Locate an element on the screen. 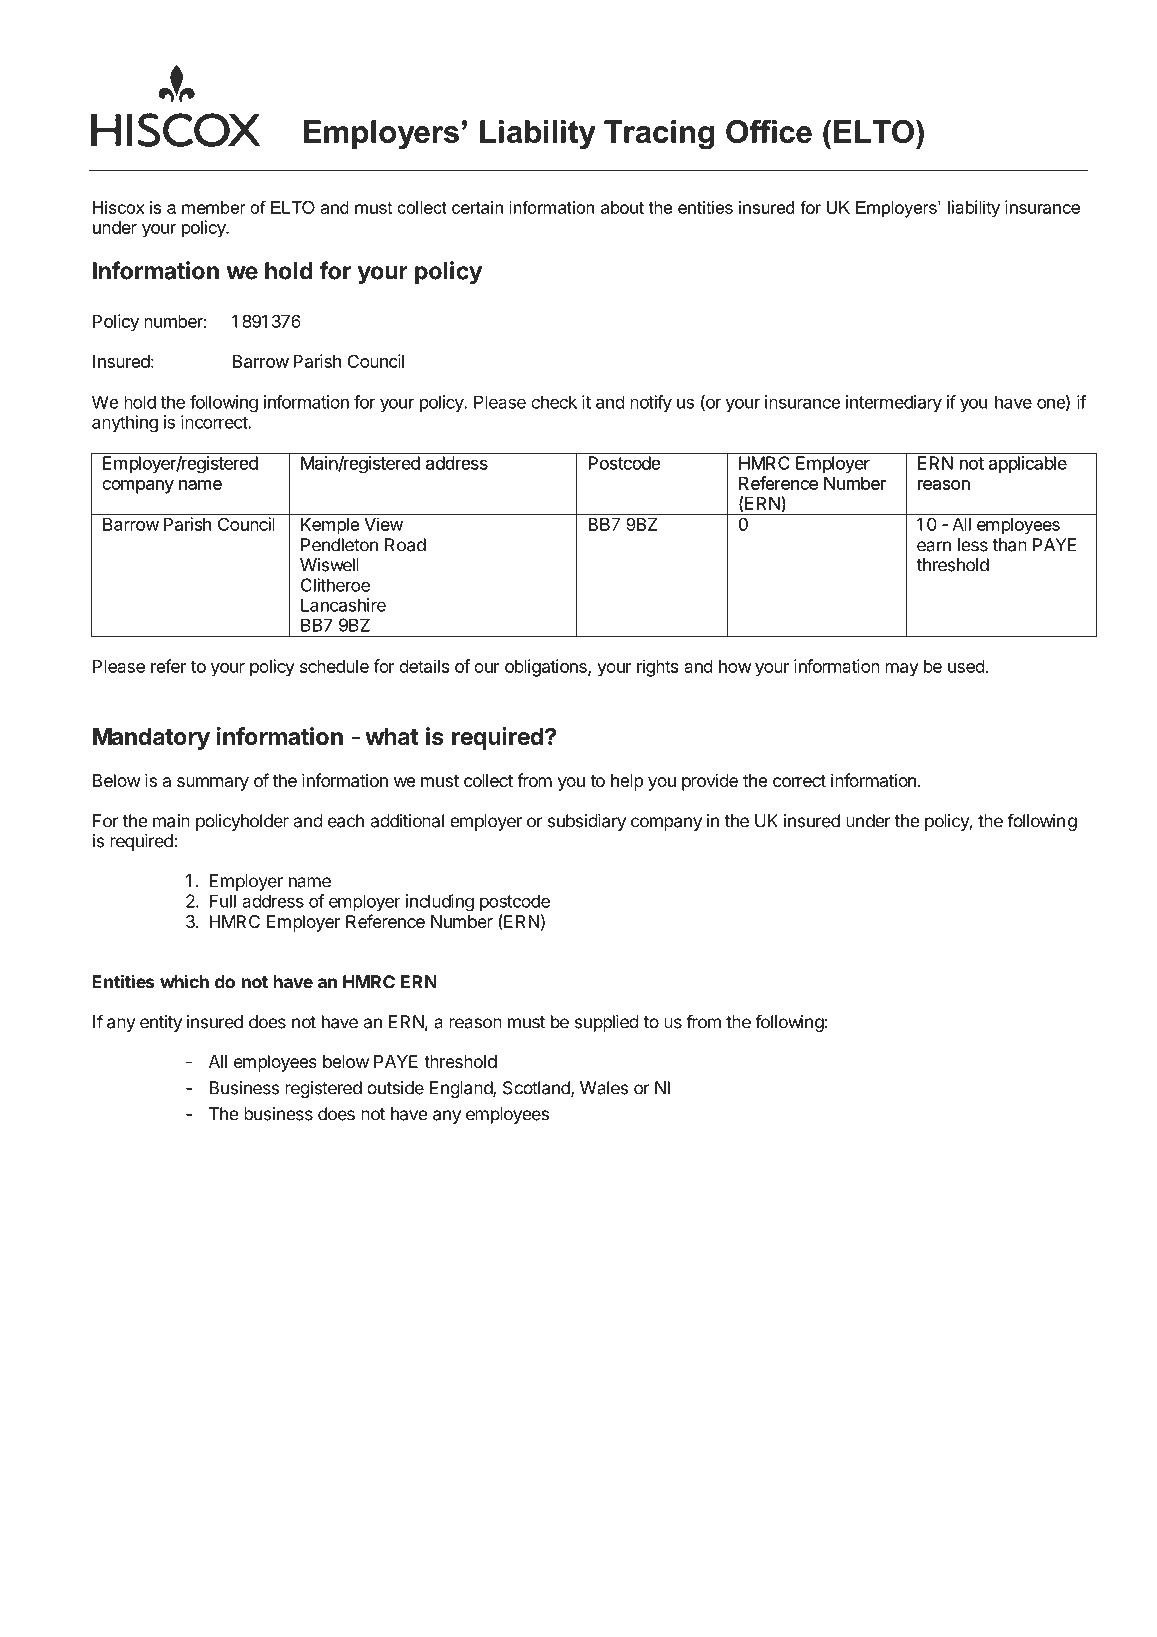 This screenshot has width=1157, height=1637. Office is located at coordinates (769, 131).
